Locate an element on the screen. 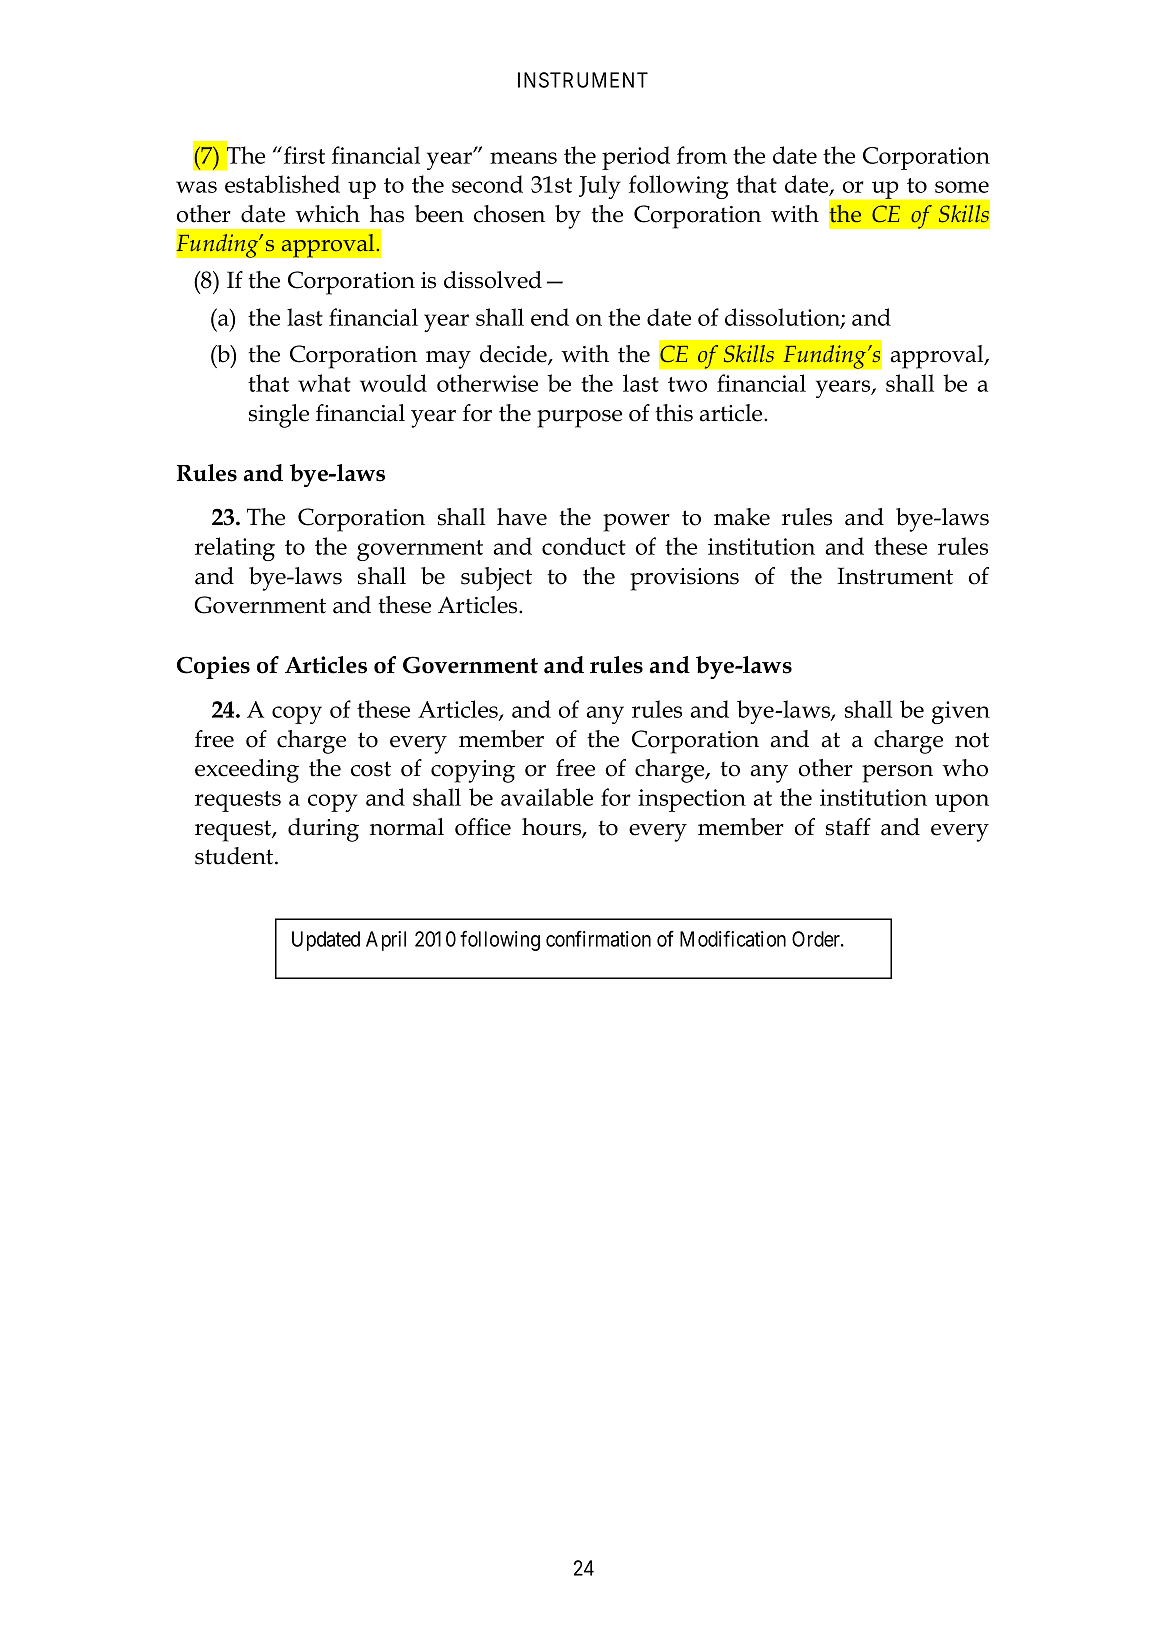 The height and width of the screenshot is (1650, 1166). July is located at coordinates (600, 187).
